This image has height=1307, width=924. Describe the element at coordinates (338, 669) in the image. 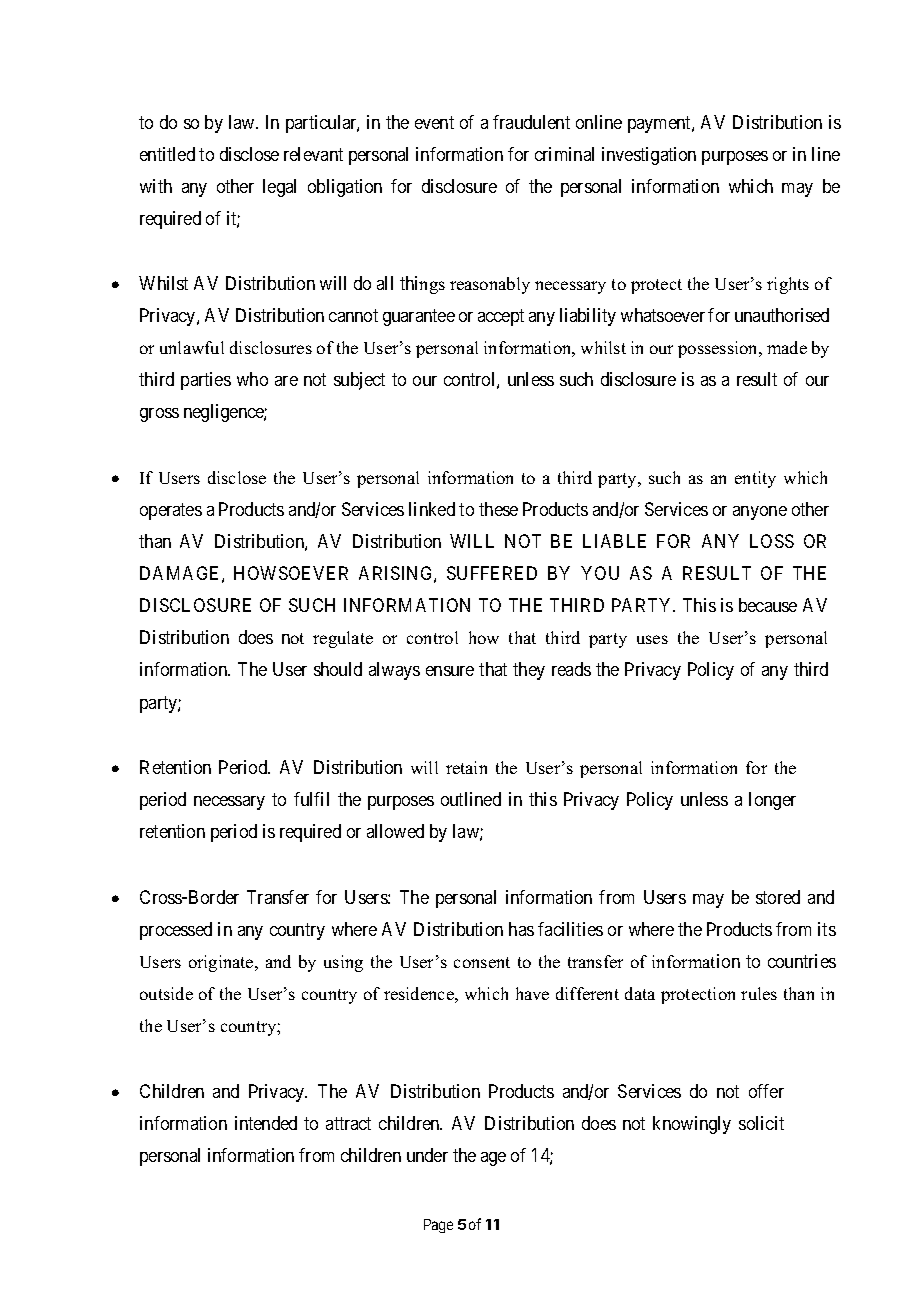

I see `should` at that location.
